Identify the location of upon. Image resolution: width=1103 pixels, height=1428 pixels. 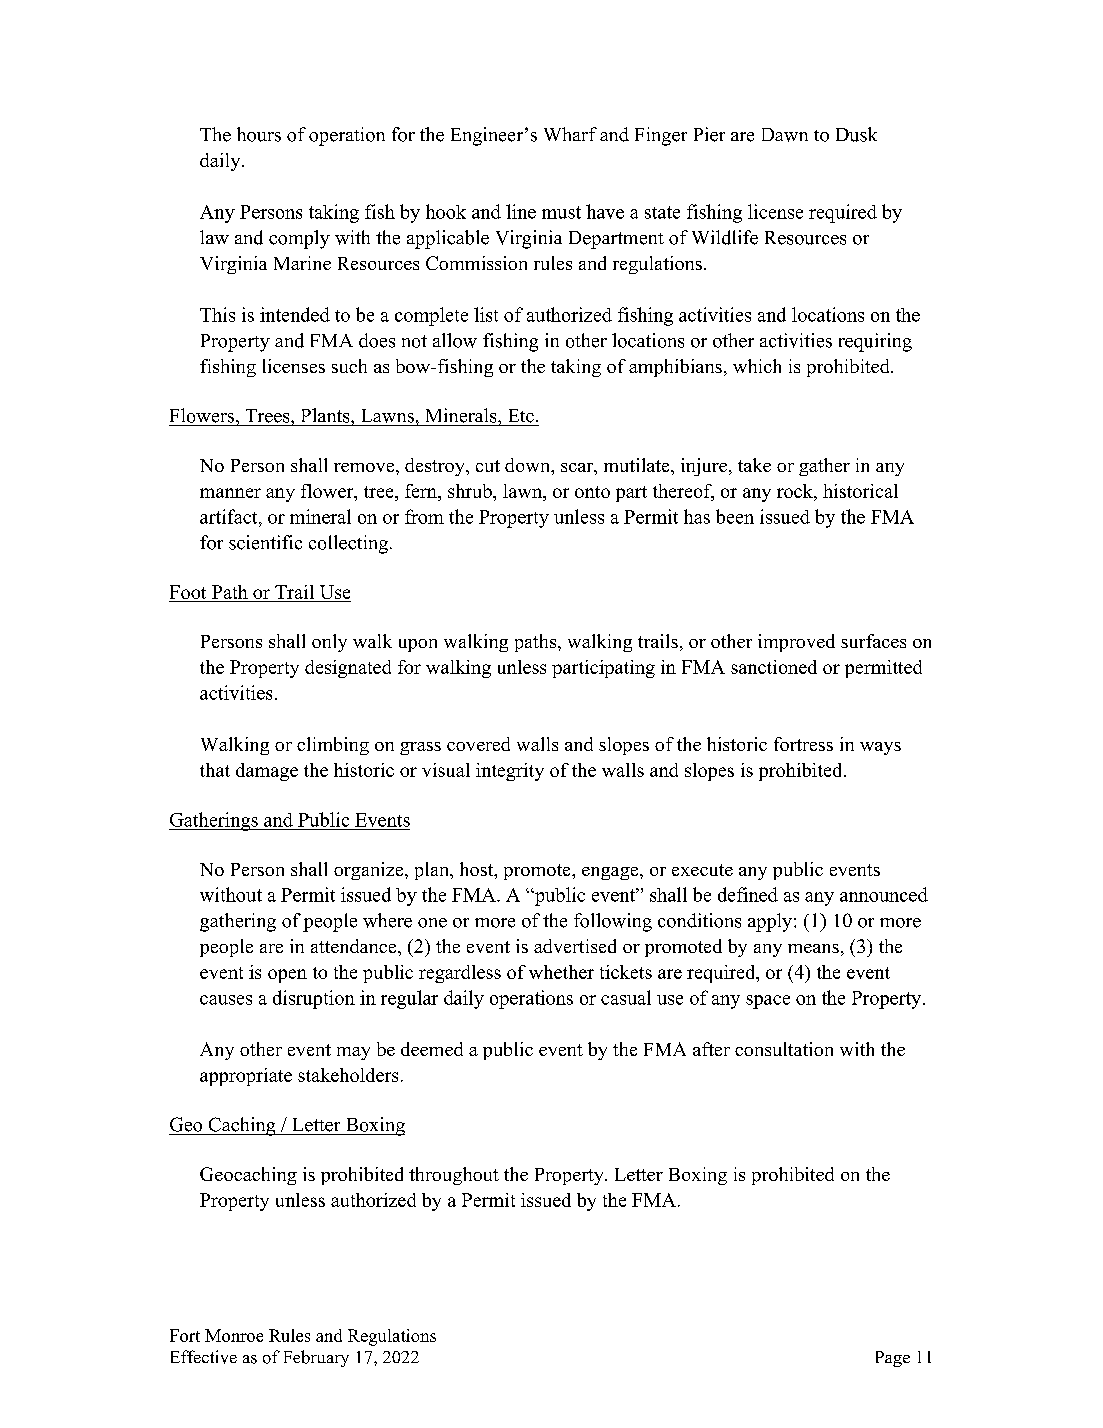
(418, 645).
